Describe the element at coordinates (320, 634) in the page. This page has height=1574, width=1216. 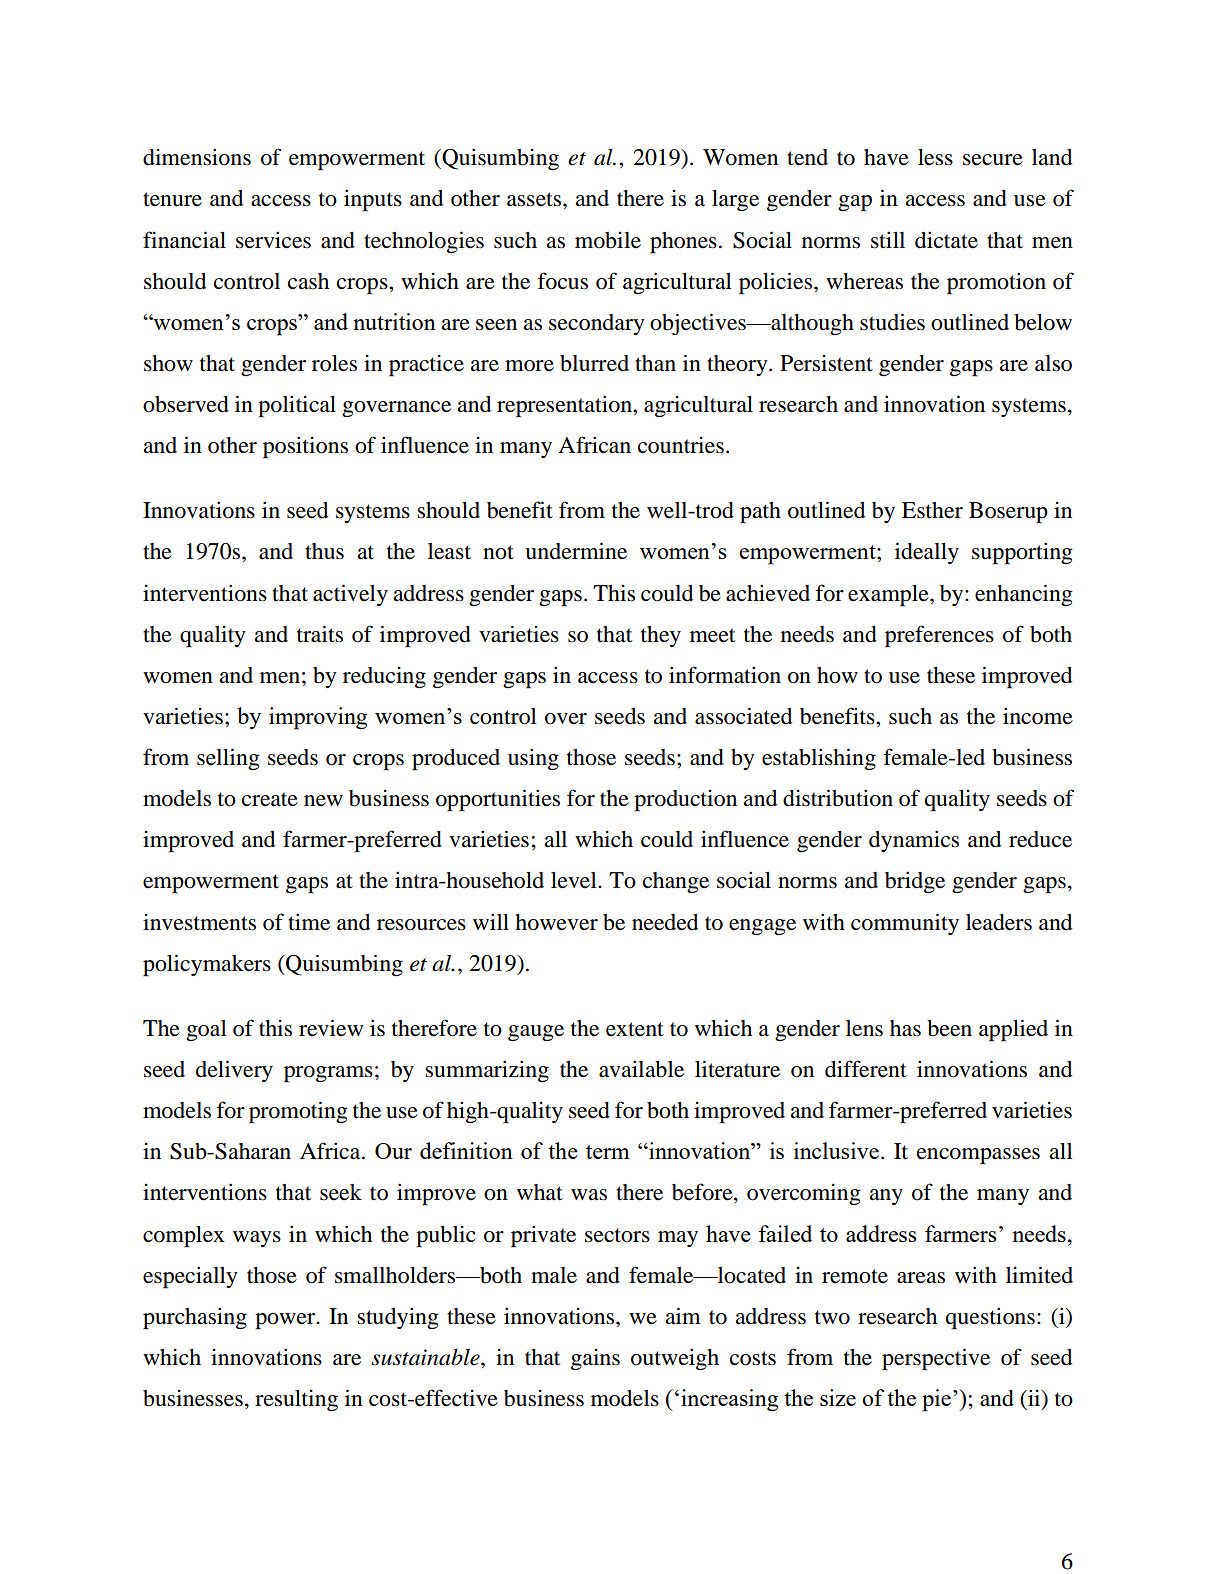
I see `traits` at that location.
